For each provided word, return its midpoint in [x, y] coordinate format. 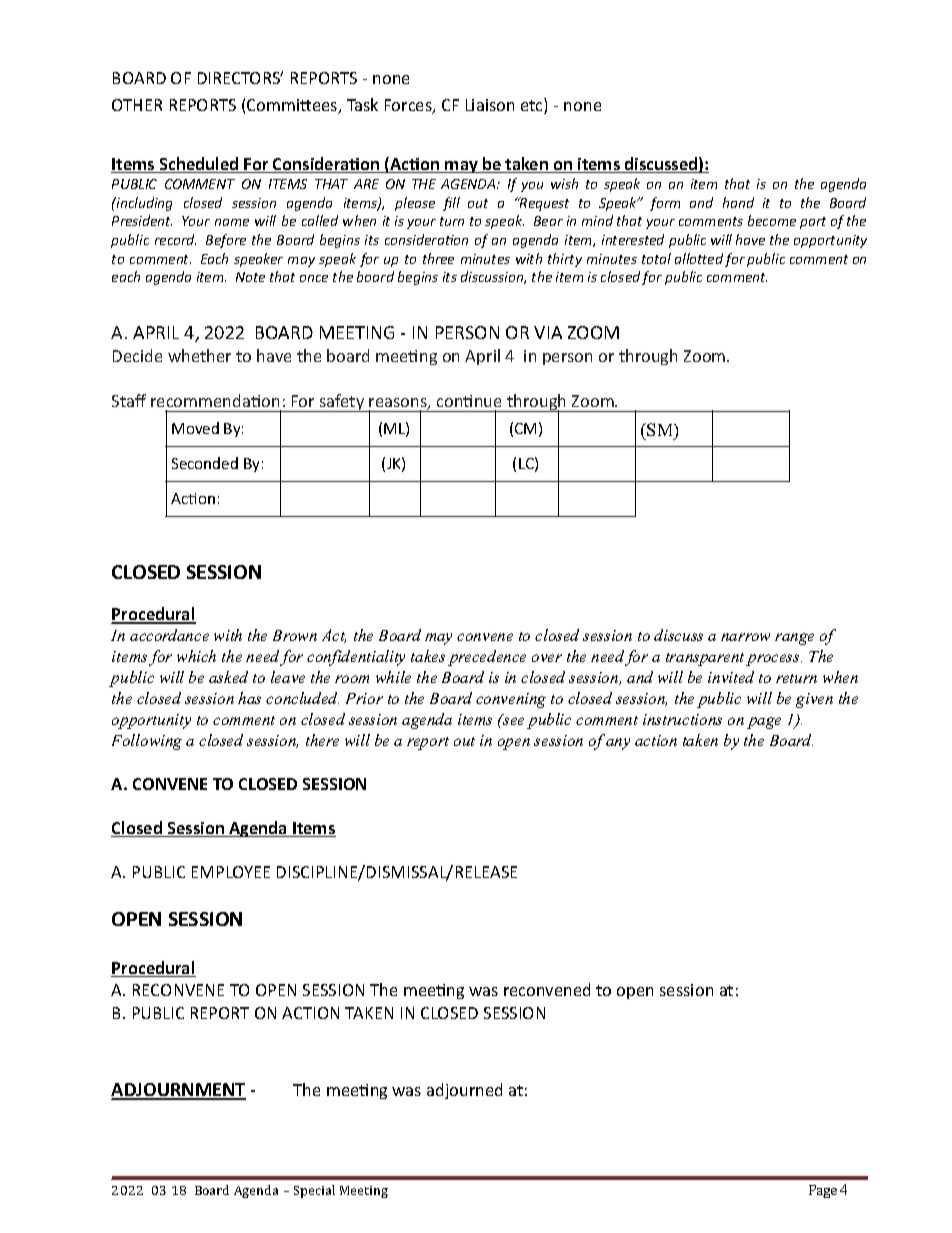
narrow [745, 637]
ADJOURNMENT [178, 1091]
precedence [487, 658]
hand [738, 202]
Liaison [490, 105]
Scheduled [199, 165]
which [196, 656]
